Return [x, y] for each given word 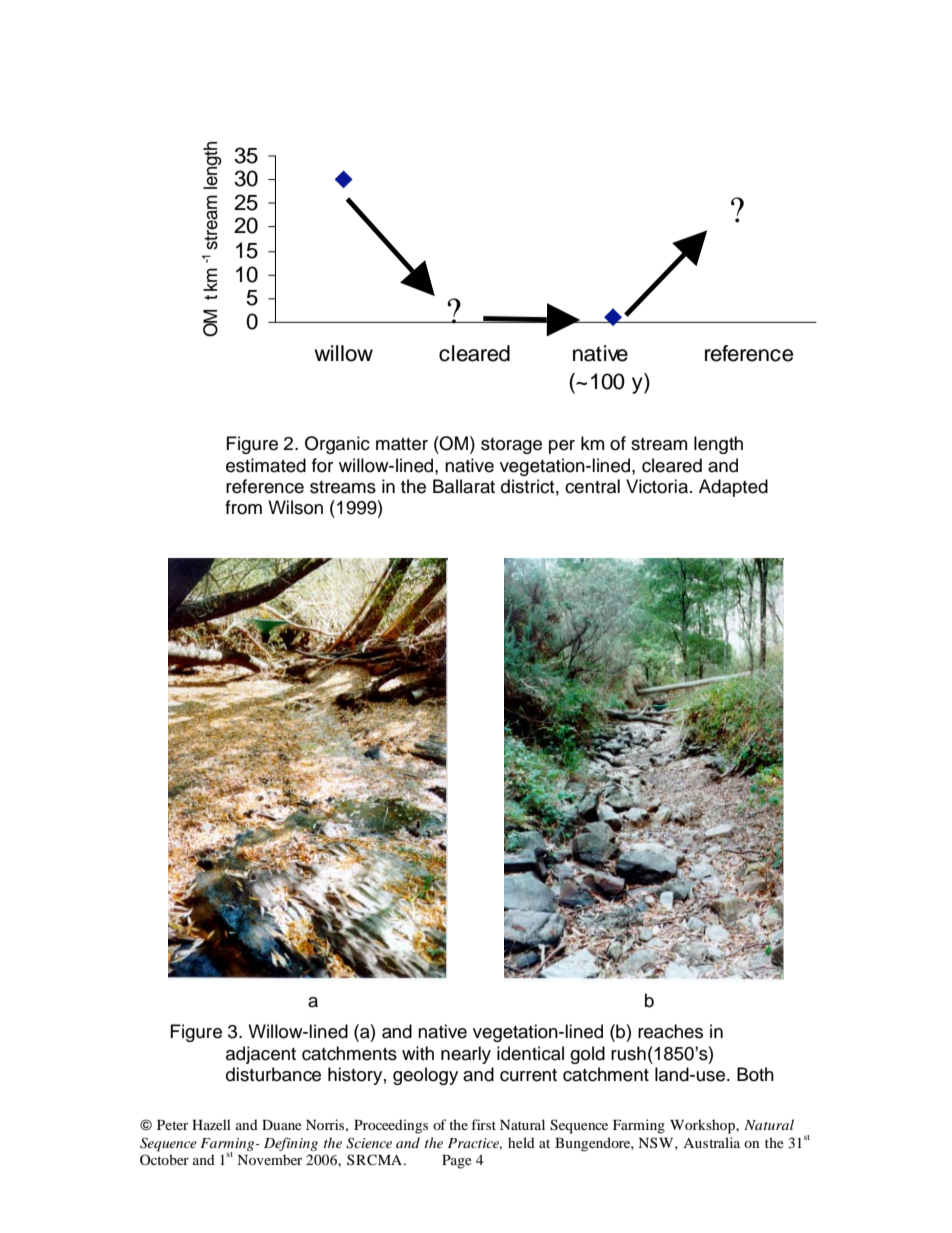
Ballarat [464, 486]
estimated [266, 465]
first [483, 1124]
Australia [711, 1142]
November [269, 1159]
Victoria [657, 486]
